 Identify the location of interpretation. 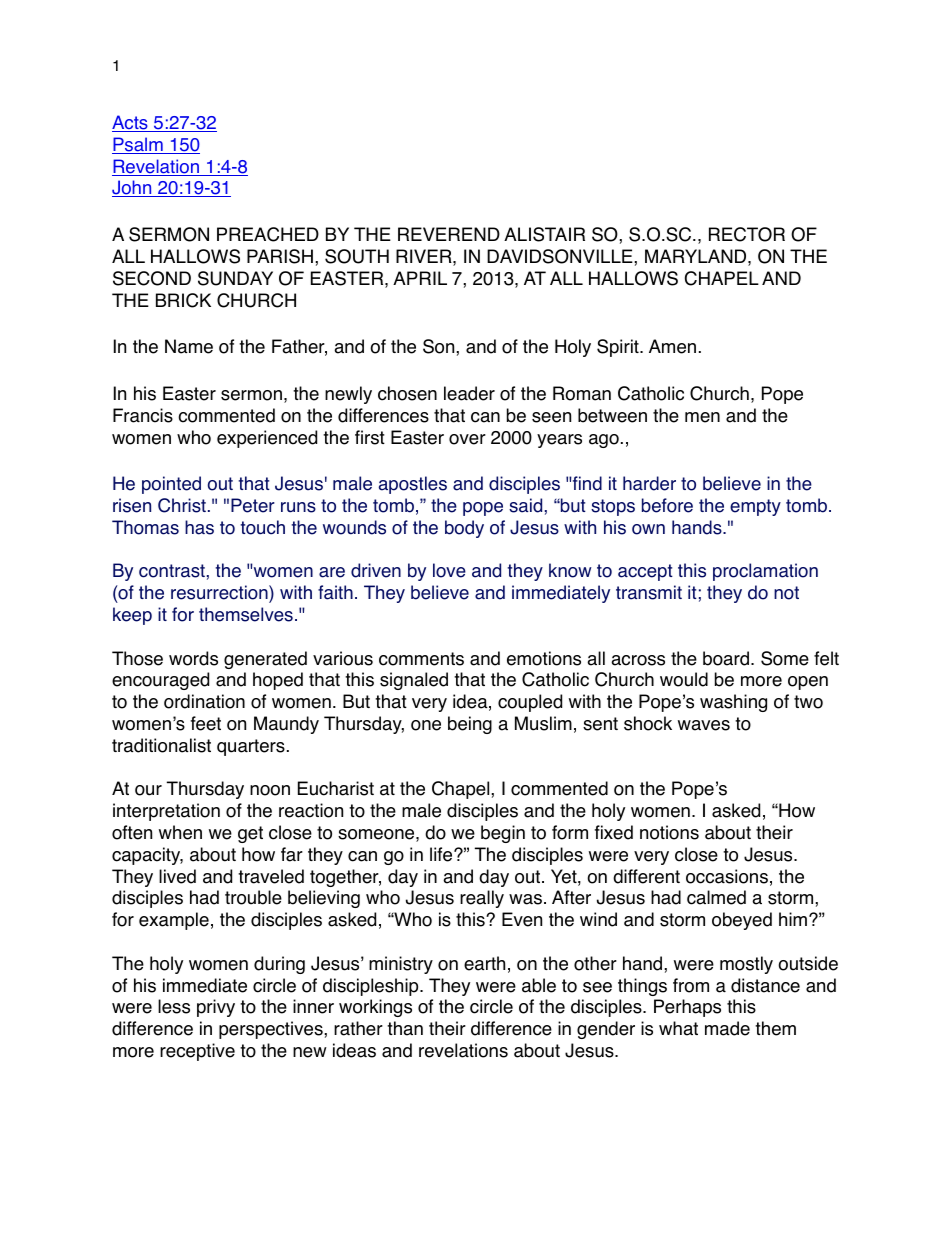
(166, 812).
